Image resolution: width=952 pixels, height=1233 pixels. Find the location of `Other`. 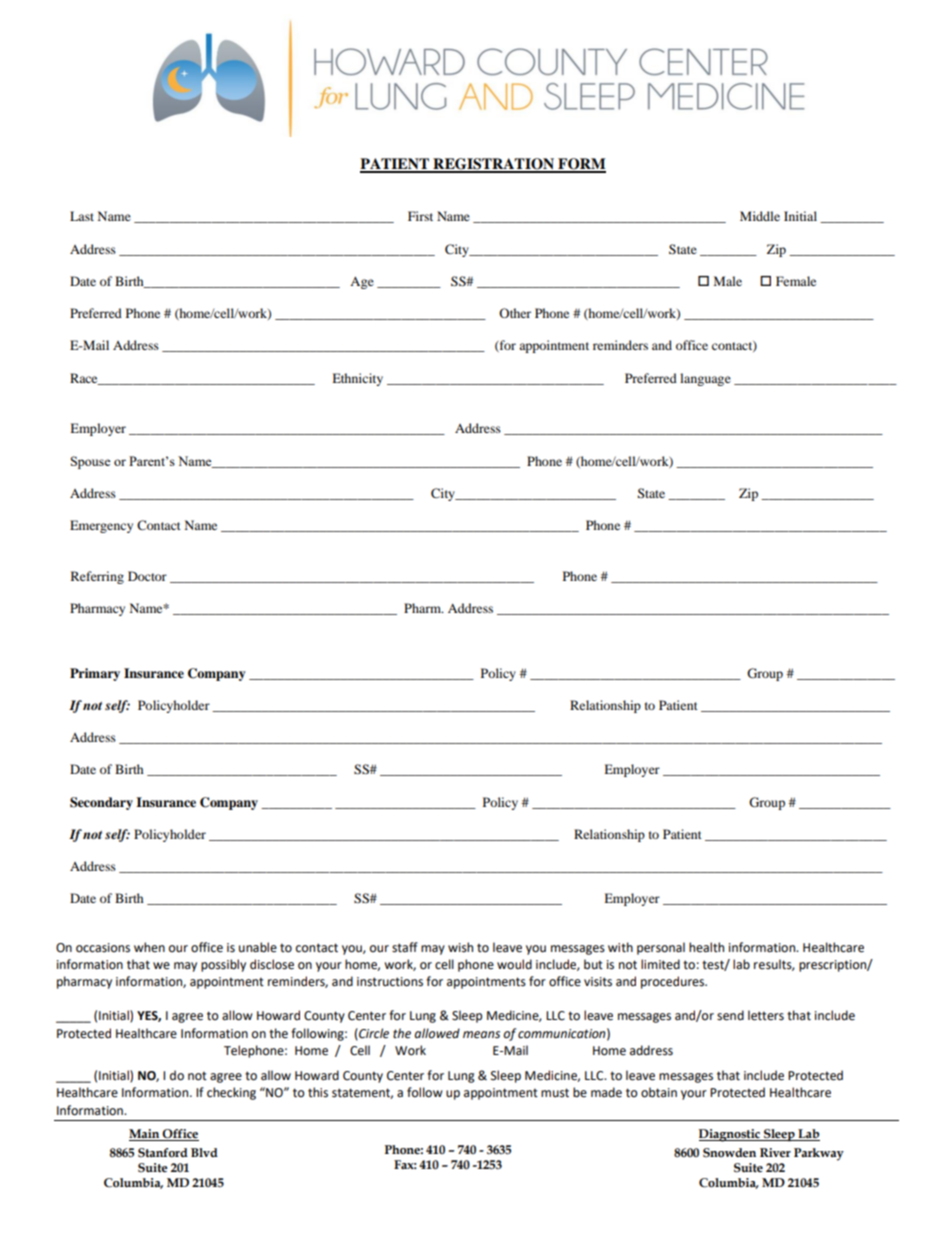

Other is located at coordinates (515, 313).
